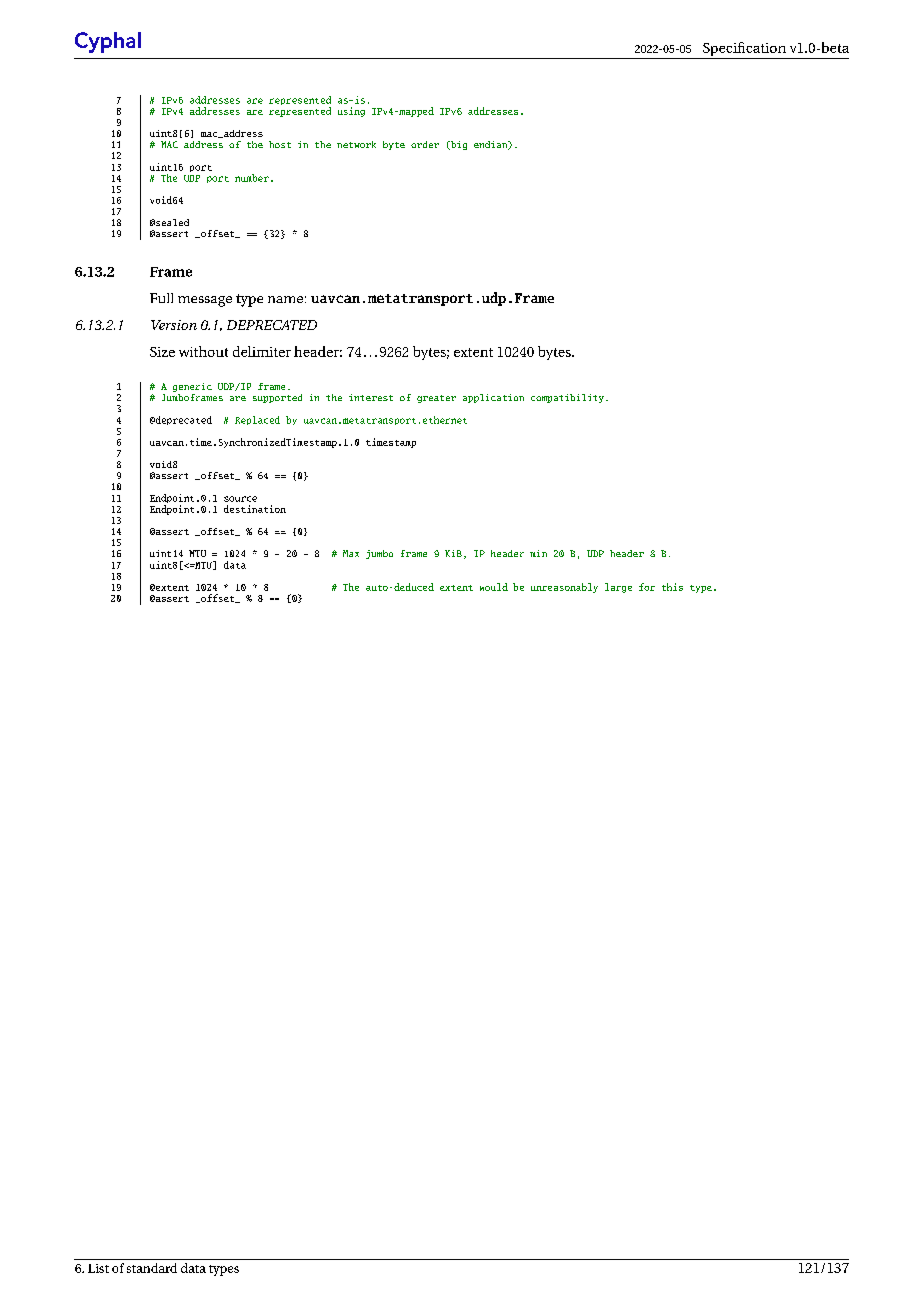 The height and width of the screenshot is (1308, 924). Describe the element at coordinates (425, 144) in the screenshot. I see `order` at that location.
